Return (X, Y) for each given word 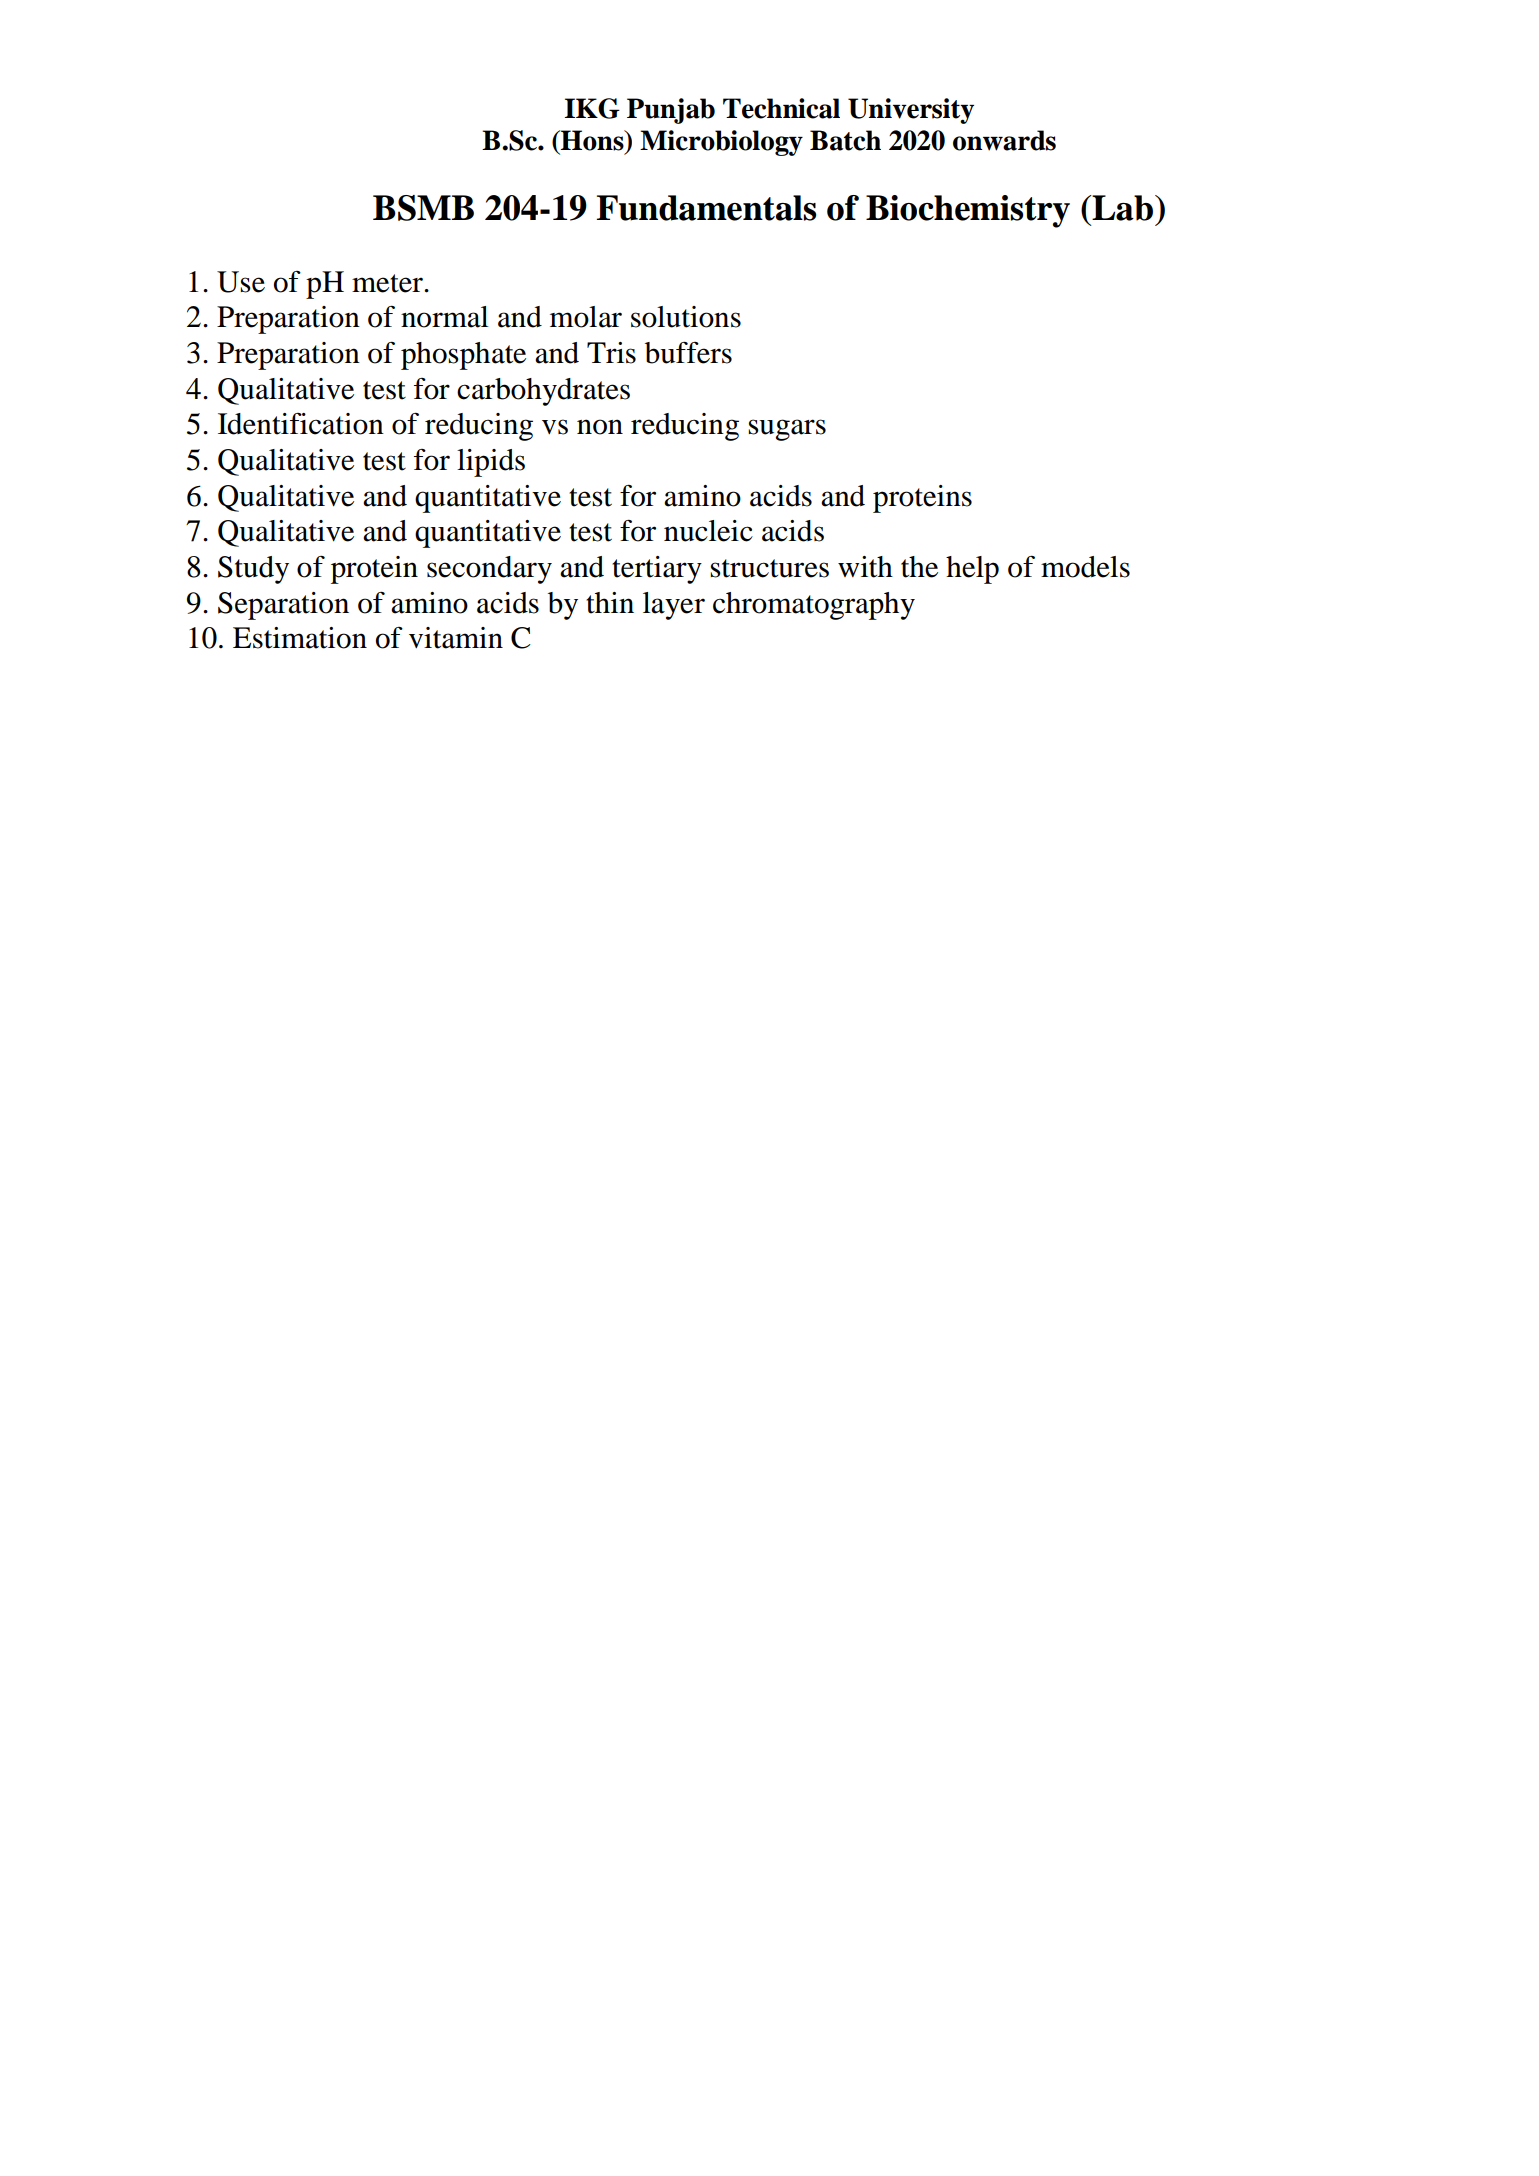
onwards (1004, 140)
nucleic (708, 531)
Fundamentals (706, 208)
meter (388, 283)
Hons (592, 140)
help (972, 570)
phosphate (463, 356)
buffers (688, 353)
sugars (787, 430)
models (1085, 567)
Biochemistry (968, 211)
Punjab (671, 111)
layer (674, 606)
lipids (491, 463)
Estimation (300, 638)
